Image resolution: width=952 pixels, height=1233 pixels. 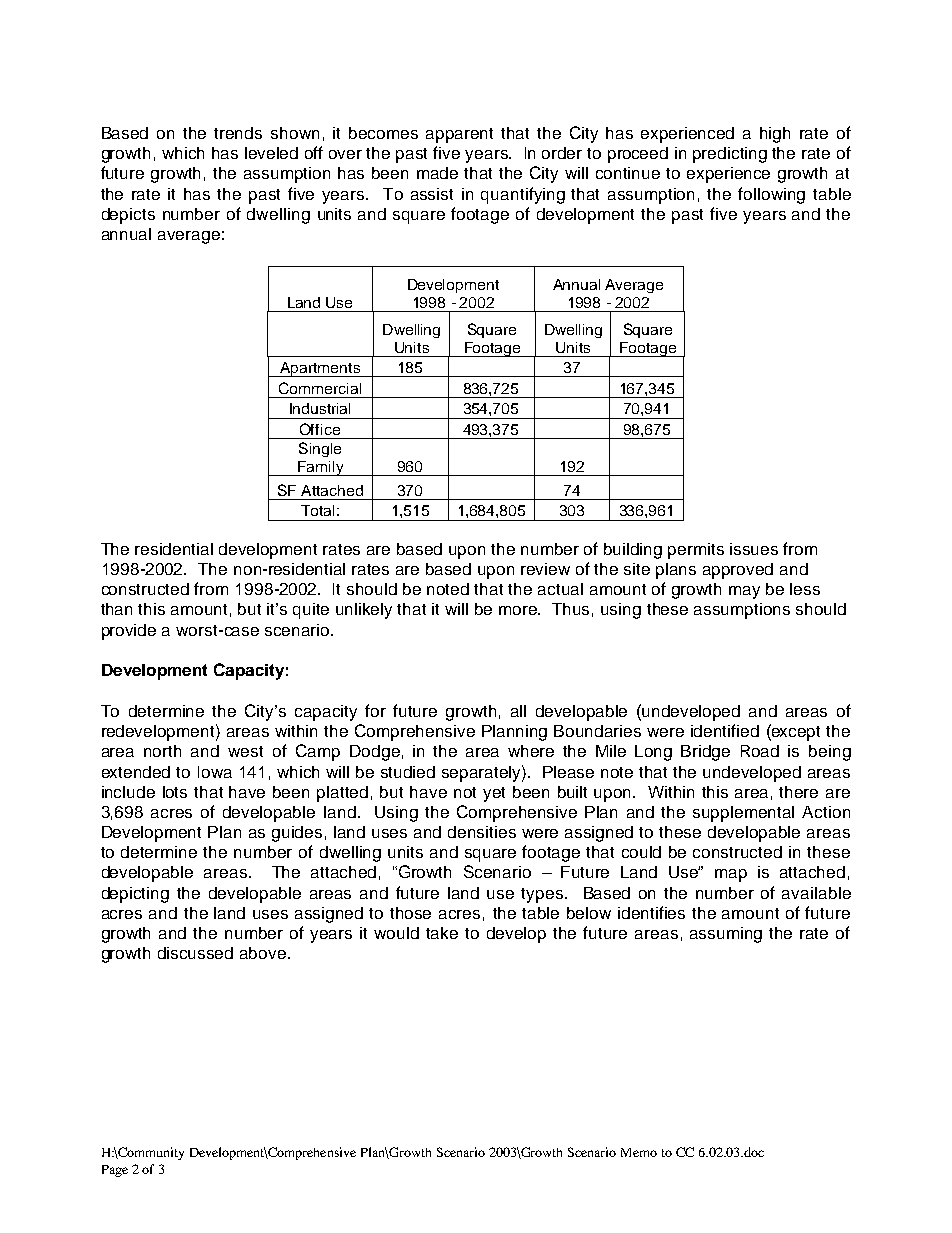 What do you see at coordinates (771, 195) in the page?
I see `following` at bounding box center [771, 195].
